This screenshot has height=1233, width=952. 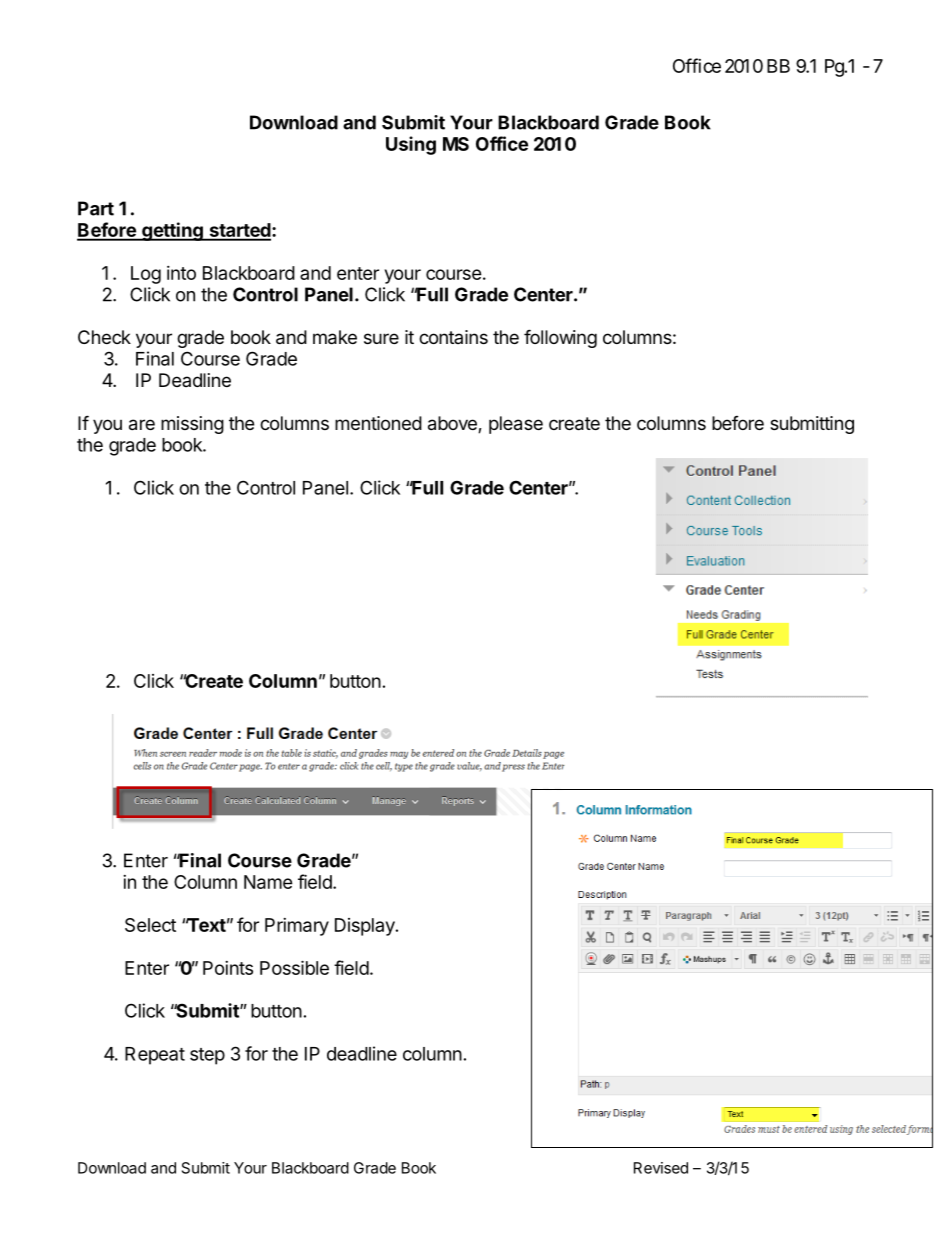 What do you see at coordinates (192, 425) in the screenshot?
I see `missing` at bounding box center [192, 425].
